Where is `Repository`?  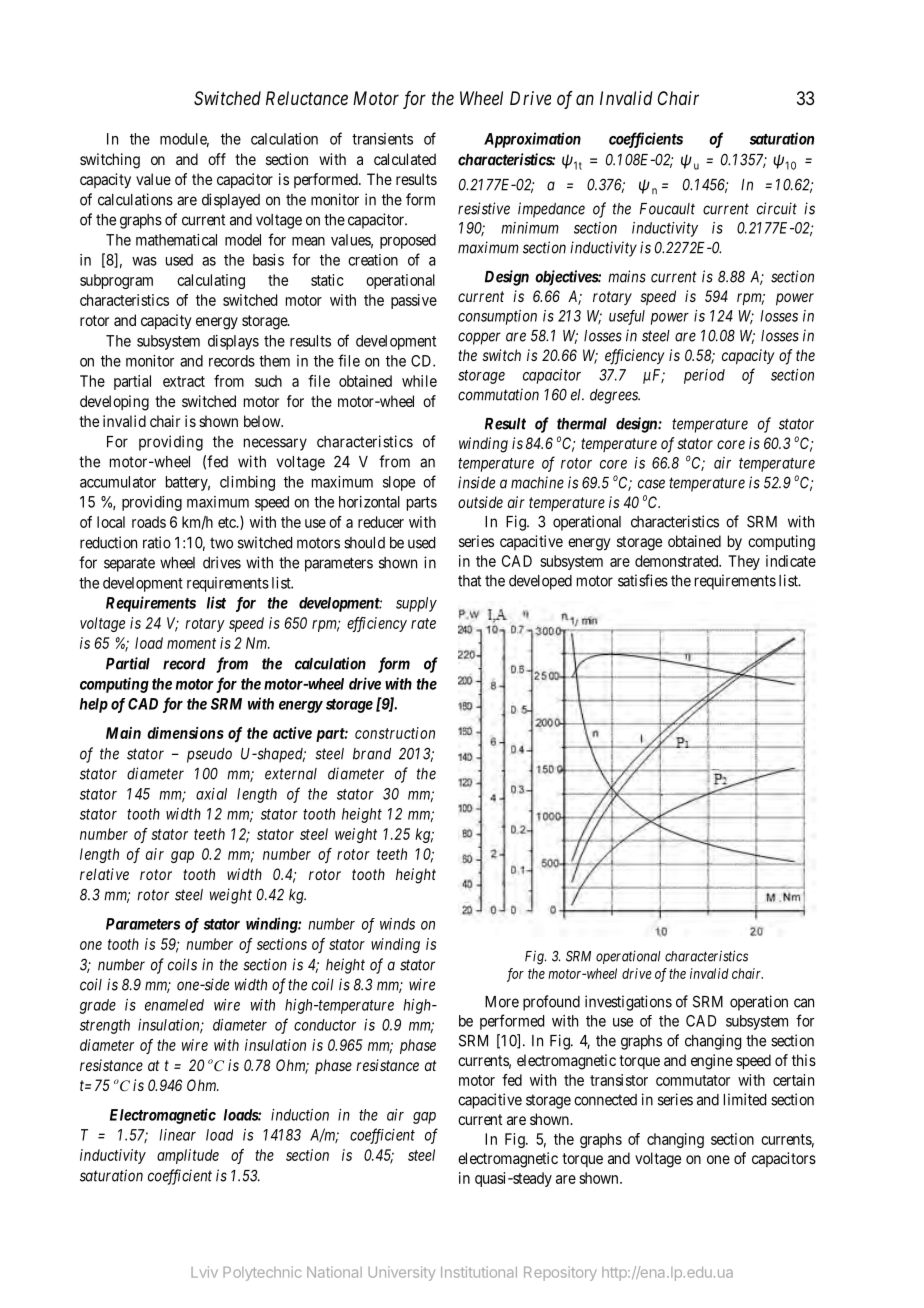
Repository is located at coordinates (560, 1273).
